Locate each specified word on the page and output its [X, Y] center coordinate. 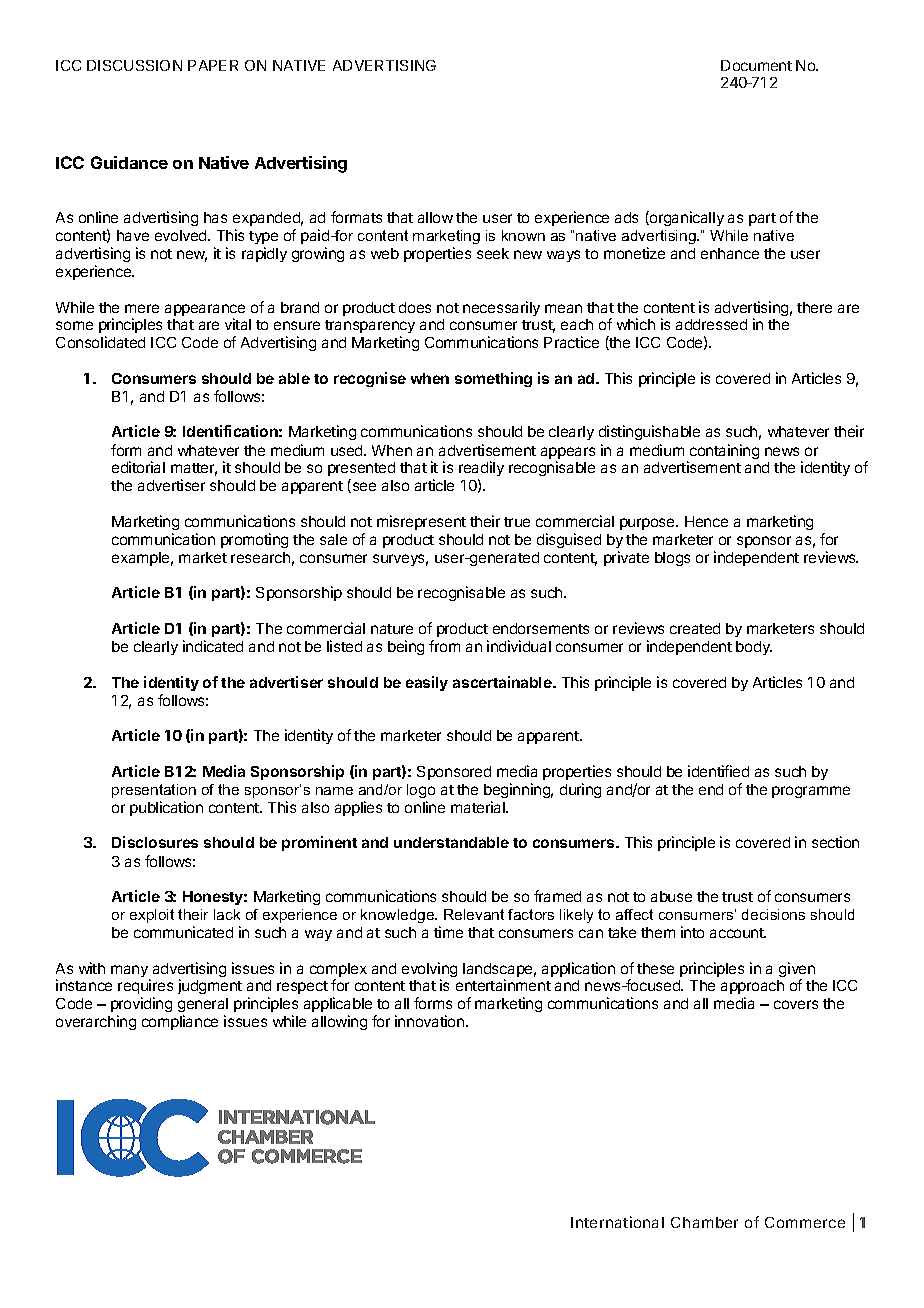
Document [756, 65]
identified [718, 771]
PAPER [213, 65]
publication [166, 808]
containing [724, 451]
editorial [138, 467]
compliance [180, 1022]
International [617, 1222]
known [523, 235]
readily [481, 470]
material [479, 807]
